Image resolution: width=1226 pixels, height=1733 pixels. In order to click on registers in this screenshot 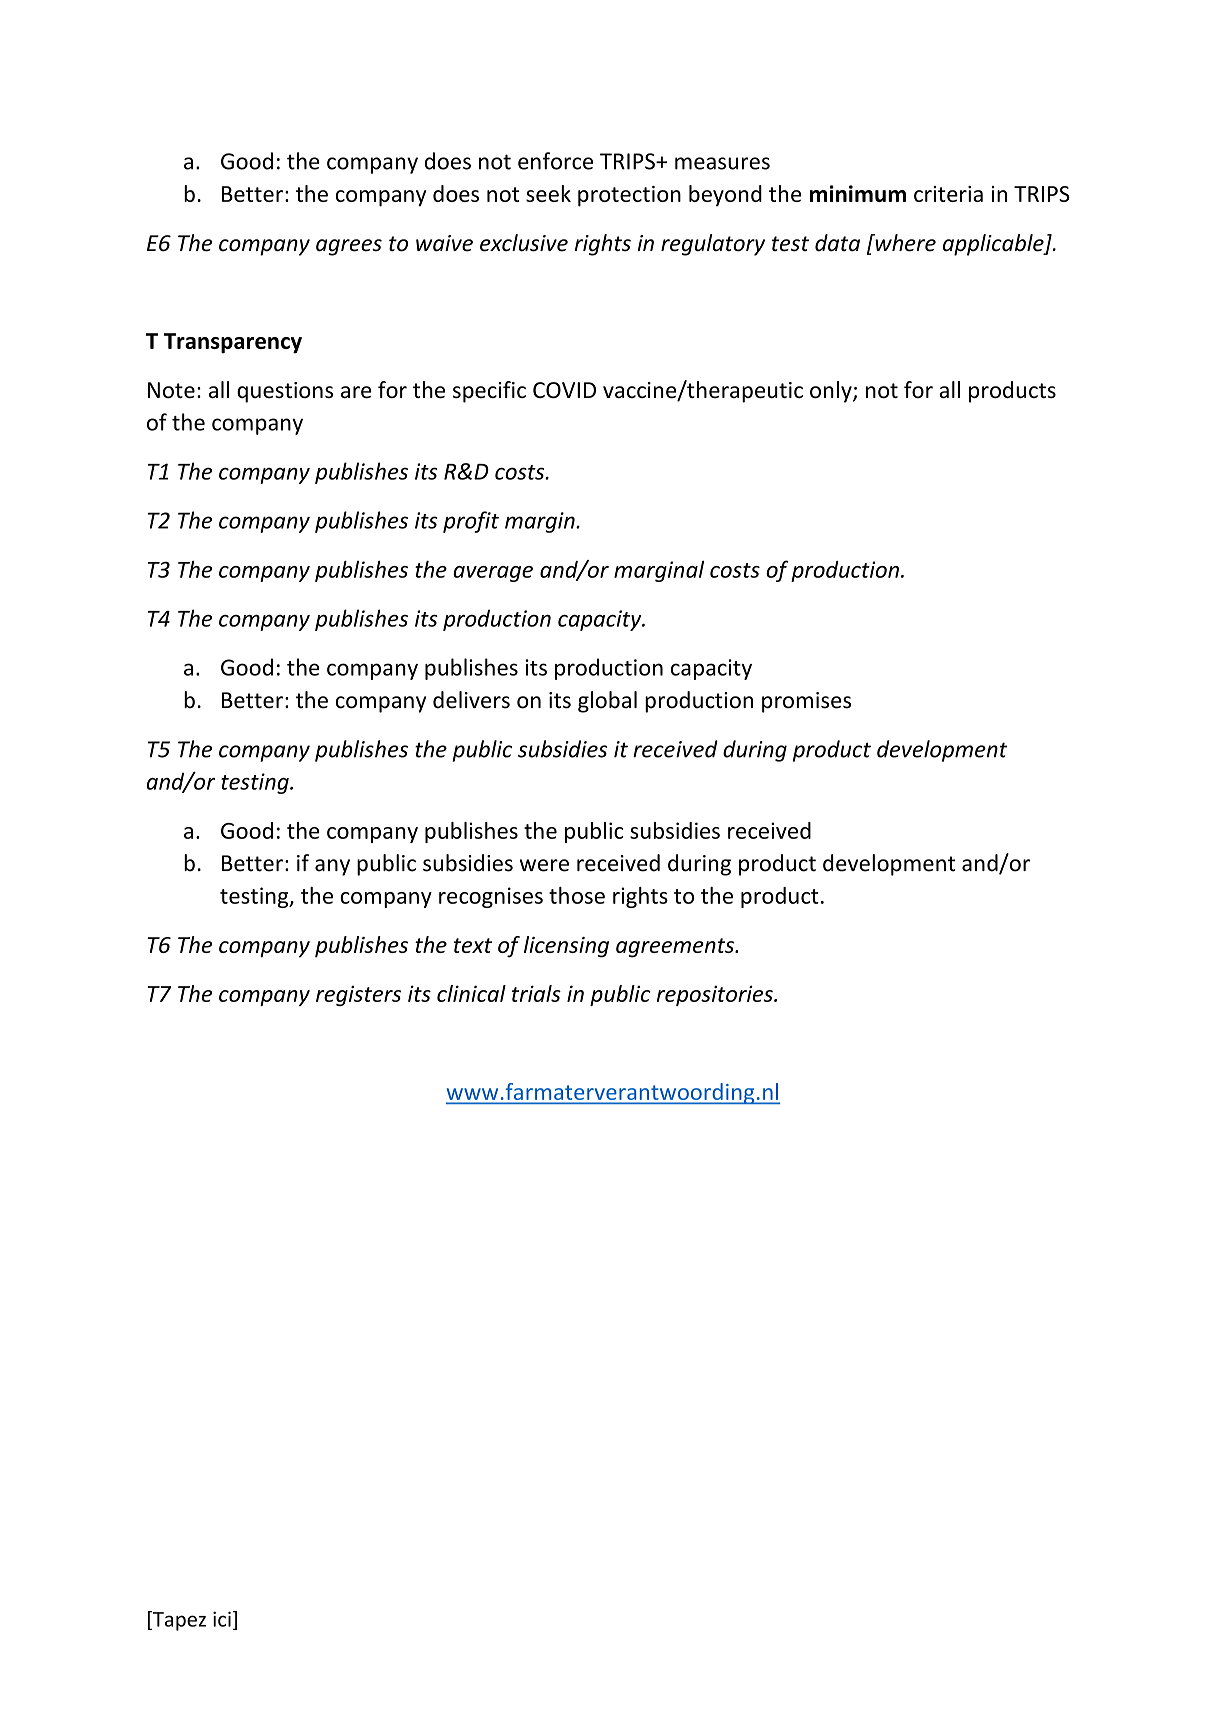, I will do `click(358, 996)`.
